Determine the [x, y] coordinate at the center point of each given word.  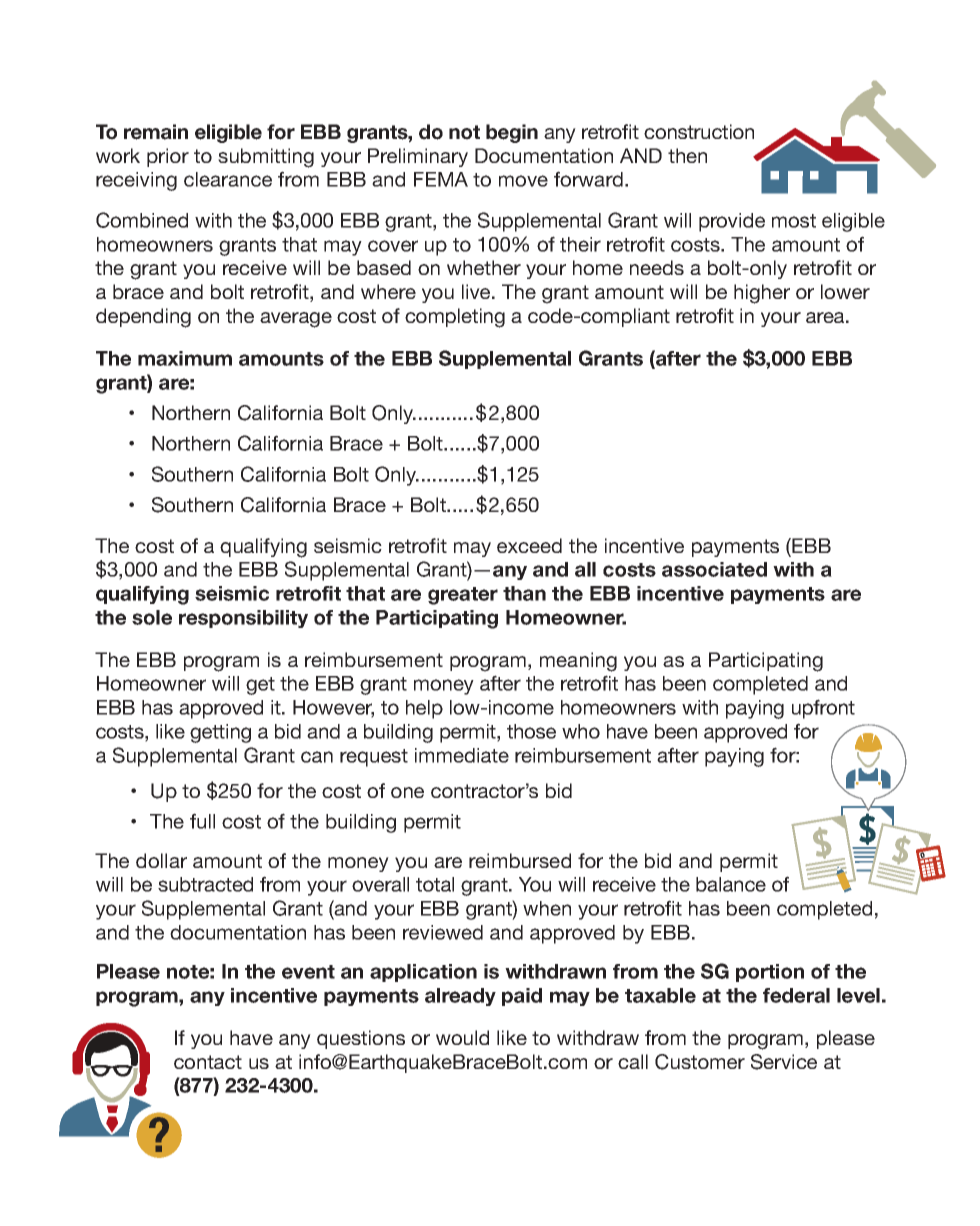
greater [463, 596]
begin [512, 133]
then [687, 155]
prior [168, 157]
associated [714, 569]
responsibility [243, 619]
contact [208, 1062]
